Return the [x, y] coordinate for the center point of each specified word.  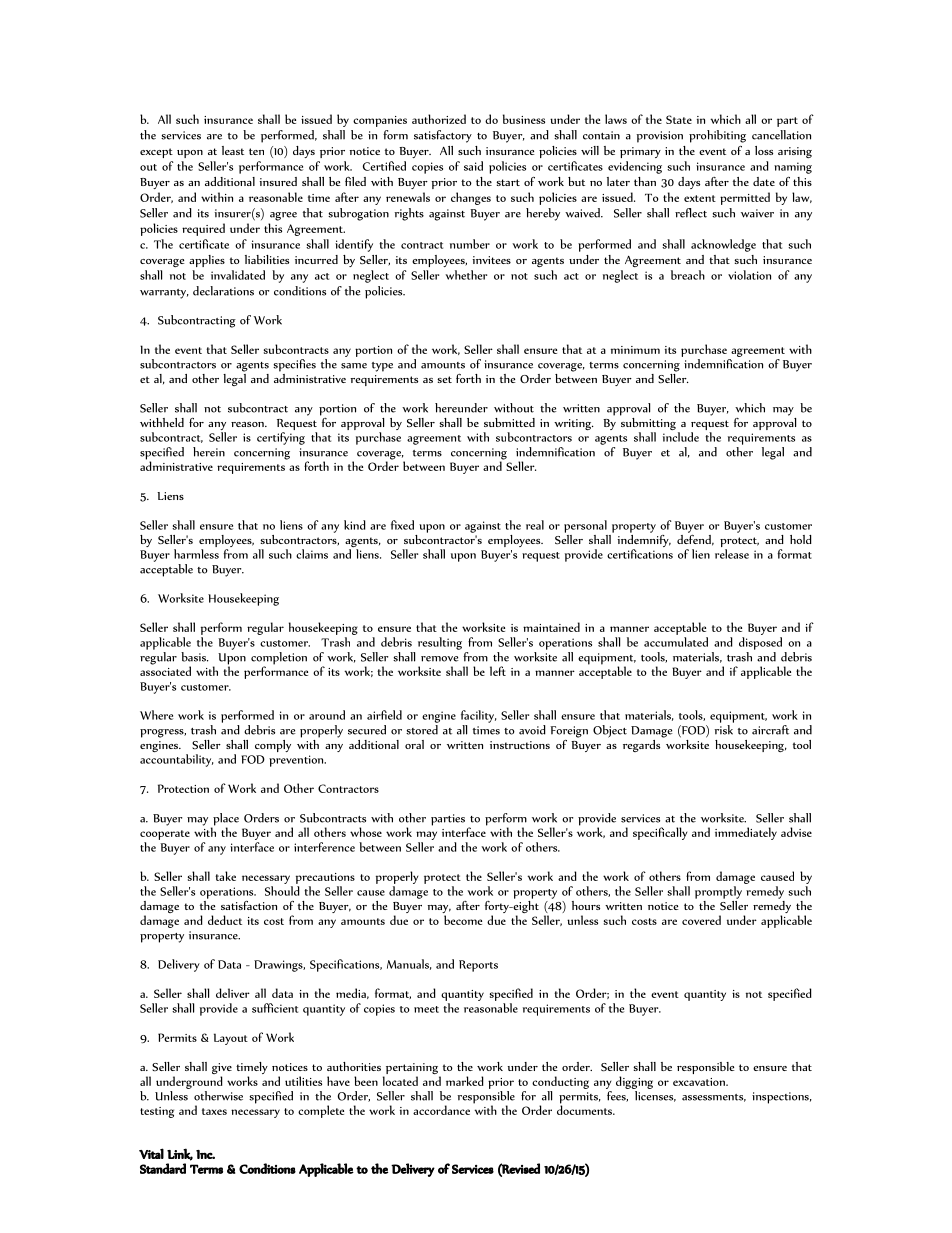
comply [273, 746]
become [463, 920]
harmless [196, 554]
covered [701, 920]
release [732, 554]
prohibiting [717, 136]
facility [478, 716]
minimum [635, 350]
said [473, 166]
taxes [214, 1111]
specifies [294, 365]
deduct [225, 920]
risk [723, 730]
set [444, 379]
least [233, 150]
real [535, 525]
